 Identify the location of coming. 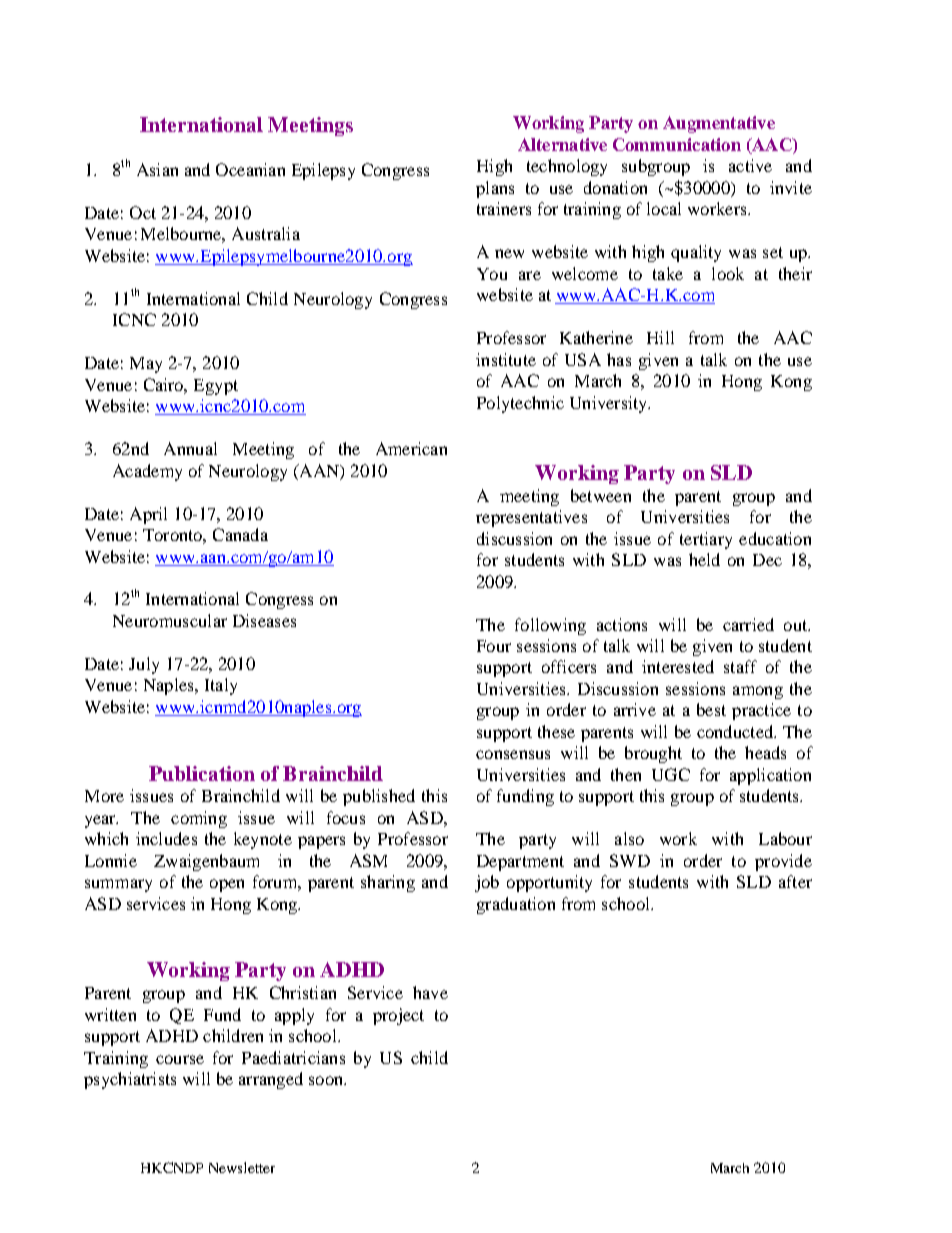
(199, 819).
